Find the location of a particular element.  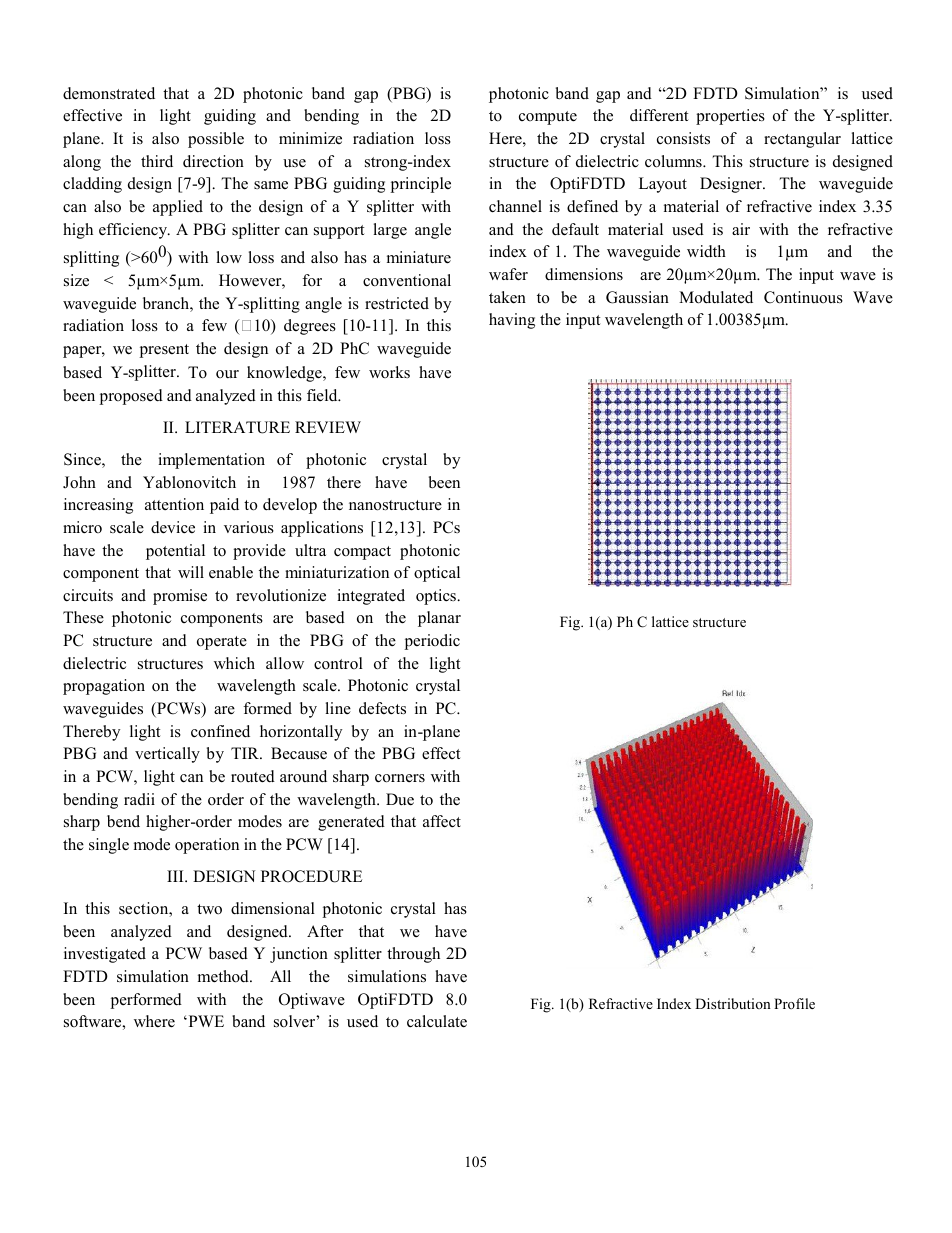

corners is located at coordinates (400, 778).
